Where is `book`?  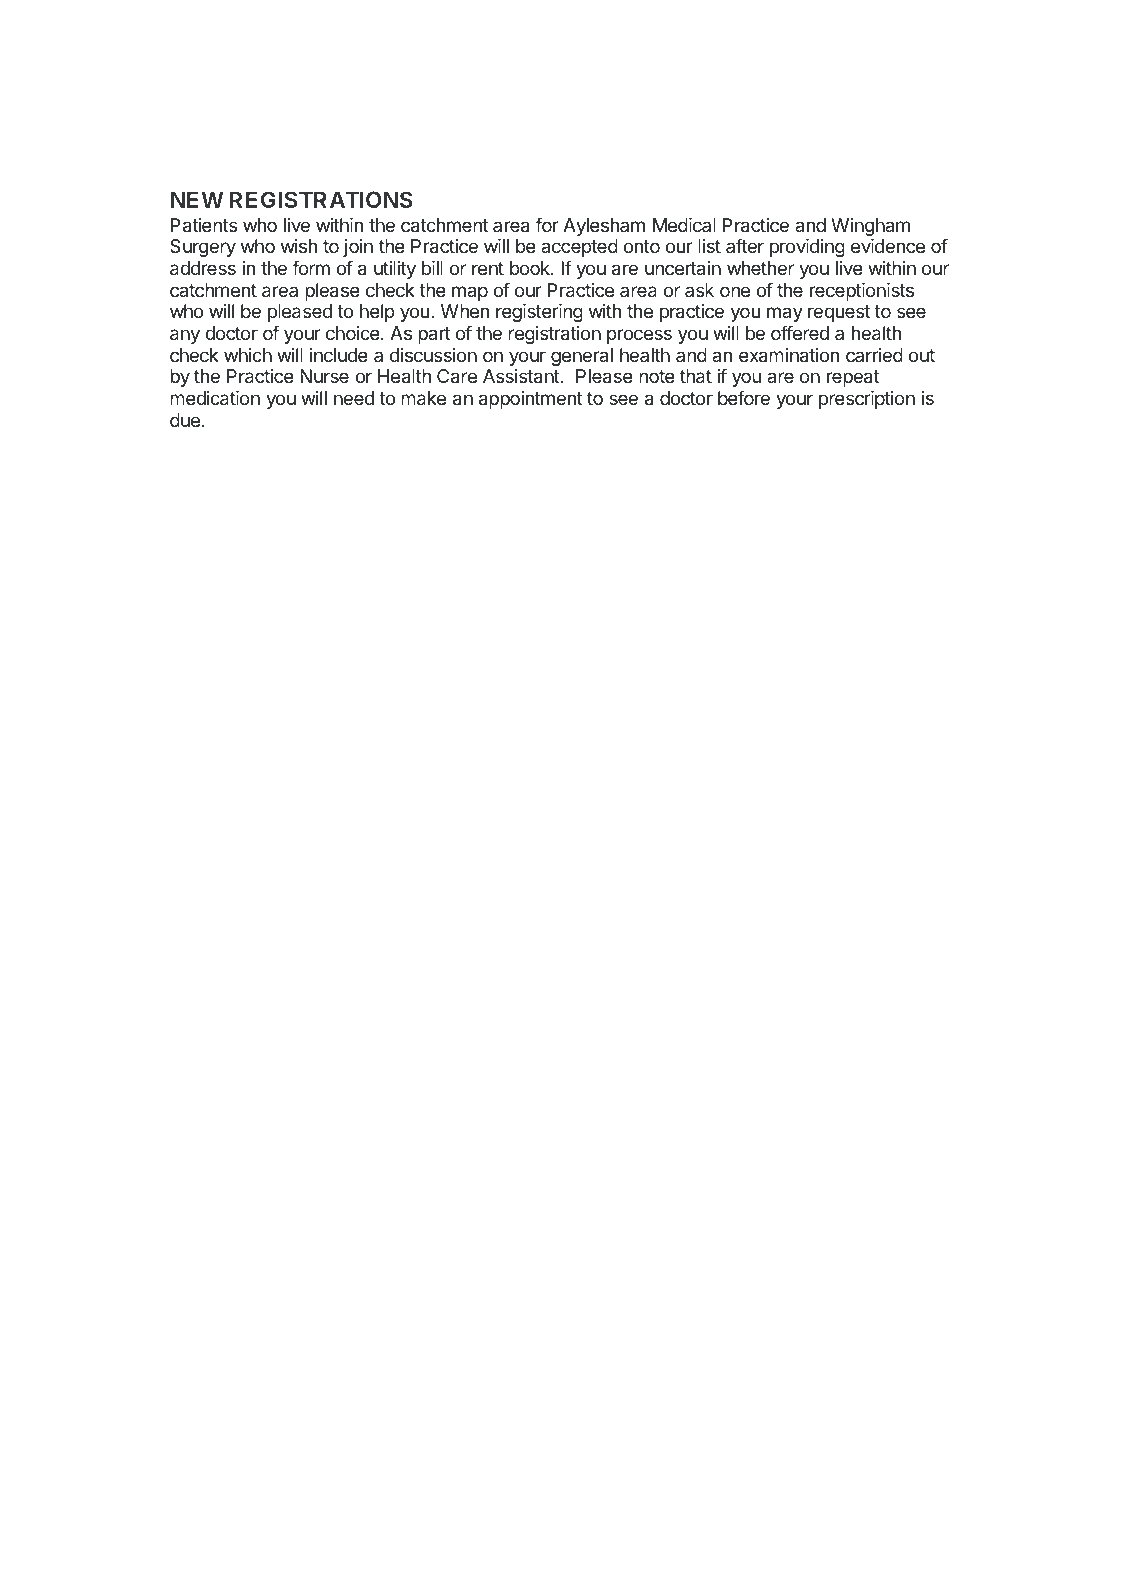
book is located at coordinates (531, 268).
